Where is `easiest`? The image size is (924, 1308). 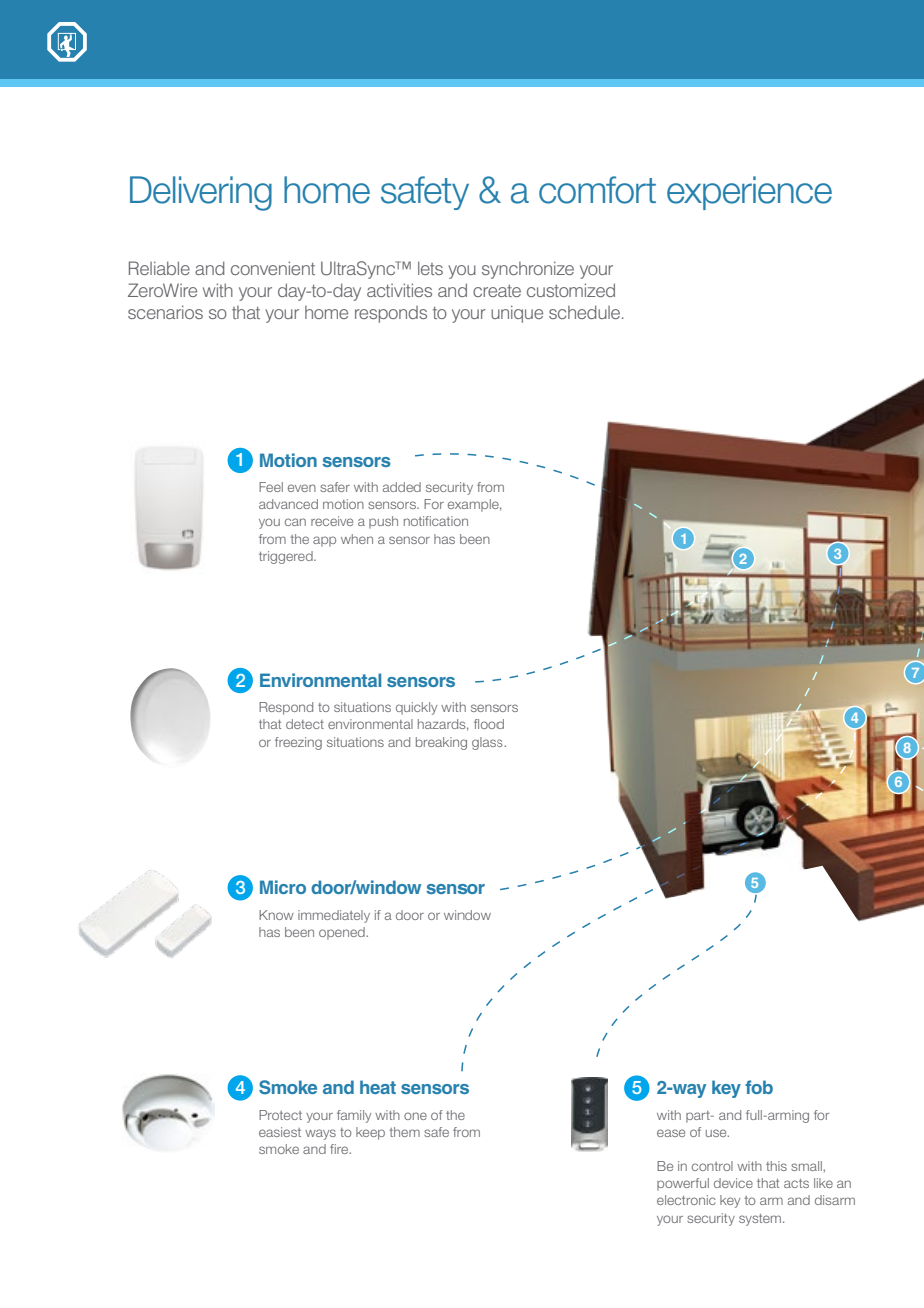 easiest is located at coordinates (280, 1132).
